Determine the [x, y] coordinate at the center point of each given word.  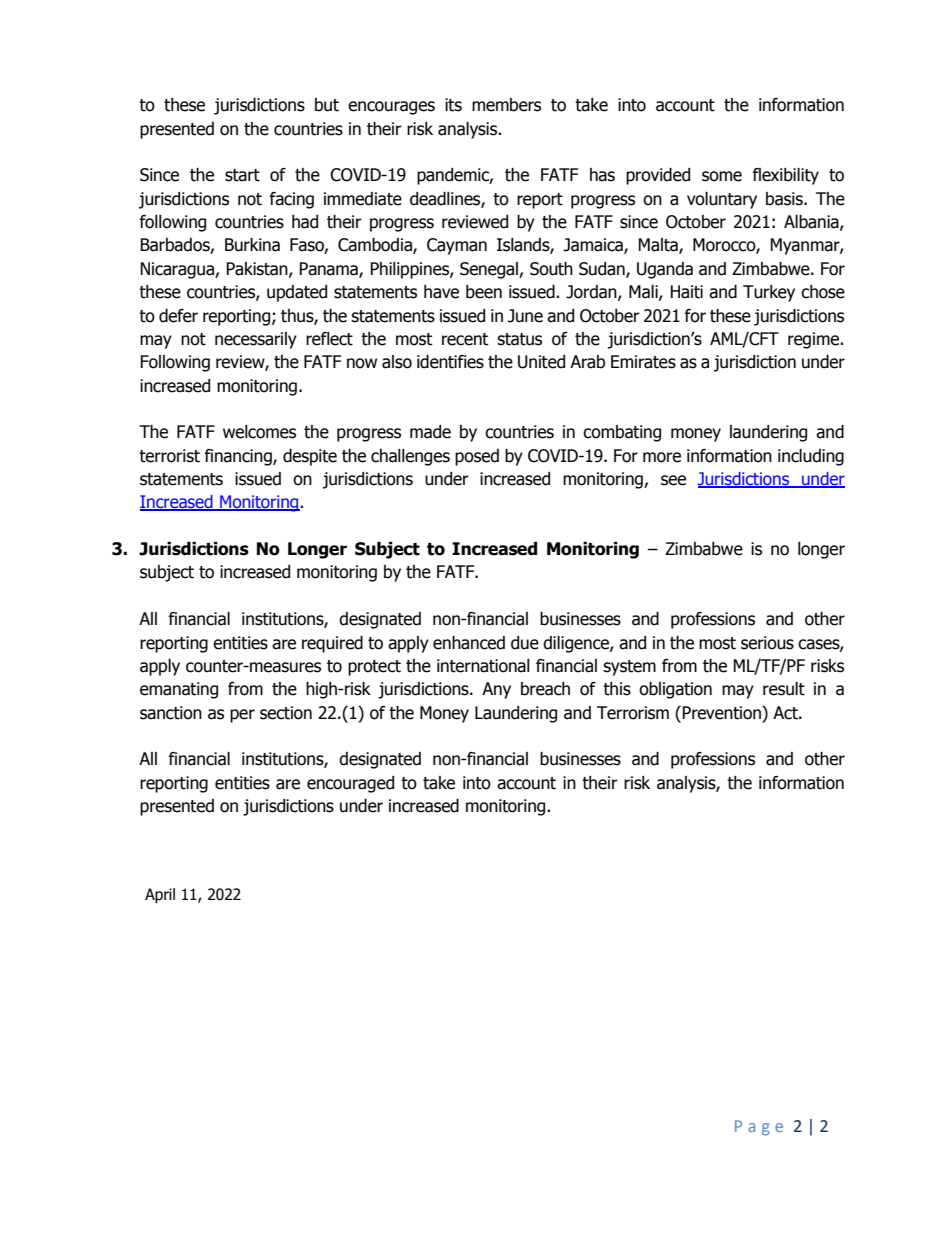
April [160, 895]
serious [767, 643]
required [332, 644]
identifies [450, 362]
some [722, 176]
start [242, 175]
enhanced [469, 643]
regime [815, 340]
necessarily [256, 340]
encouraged [350, 784]
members [506, 105]
